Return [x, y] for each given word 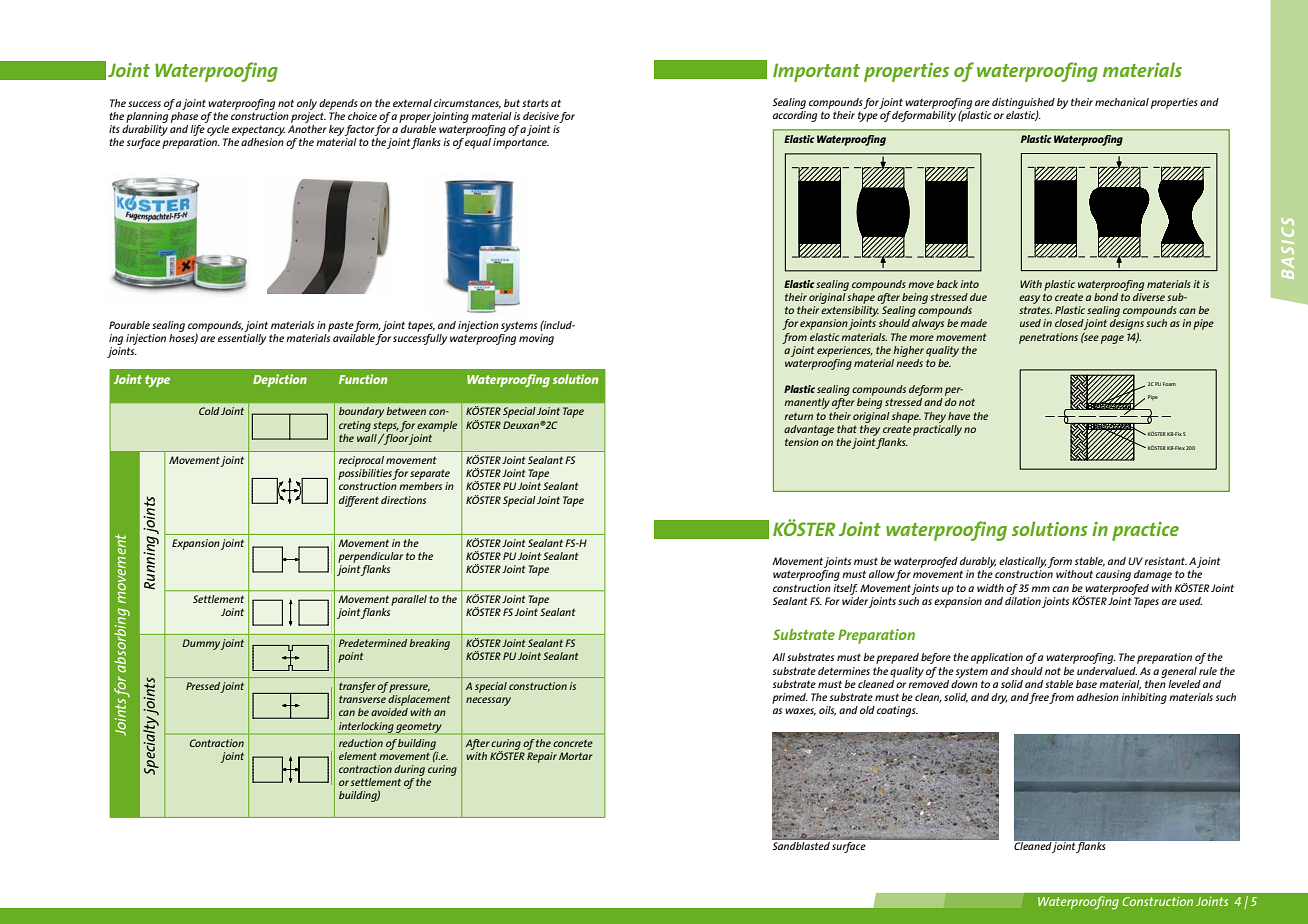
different [359, 501]
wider [855, 599]
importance [521, 143]
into [969, 284]
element [358, 756]
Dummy [201, 644]
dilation [1023, 599]
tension [802, 442]
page [1112, 339]
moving [536, 339]
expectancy [258, 130]
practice [1145, 531]
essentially [242, 339]
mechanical [1122, 102]
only [307, 104]
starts [535, 103]
